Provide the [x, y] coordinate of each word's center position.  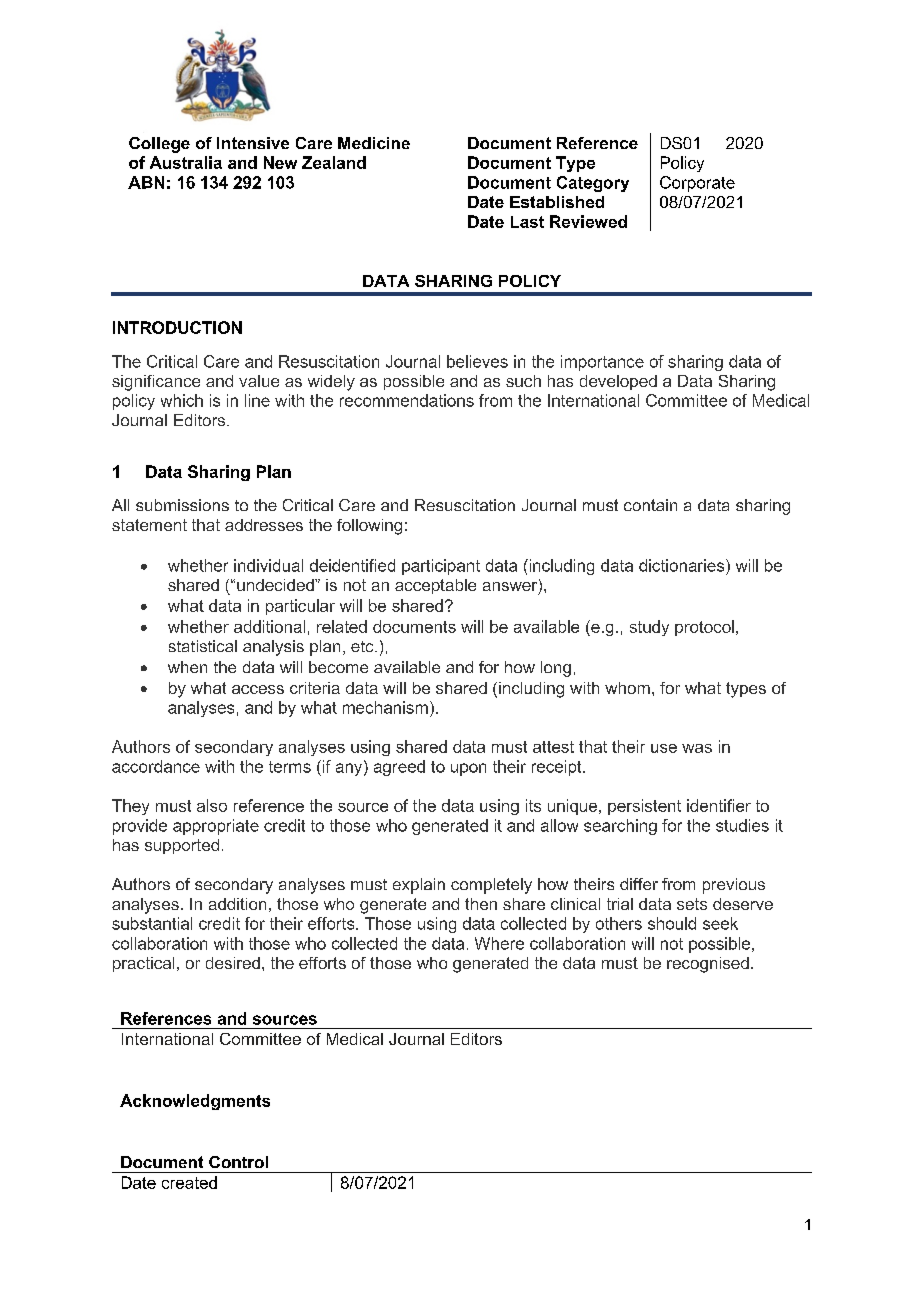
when [187, 667]
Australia [186, 162]
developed [618, 382]
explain [419, 886]
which [182, 400]
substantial [152, 923]
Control [238, 1162]
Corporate [697, 184]
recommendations [407, 400]
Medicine [374, 143]
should [672, 923]
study [649, 628]
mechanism [385, 707]
